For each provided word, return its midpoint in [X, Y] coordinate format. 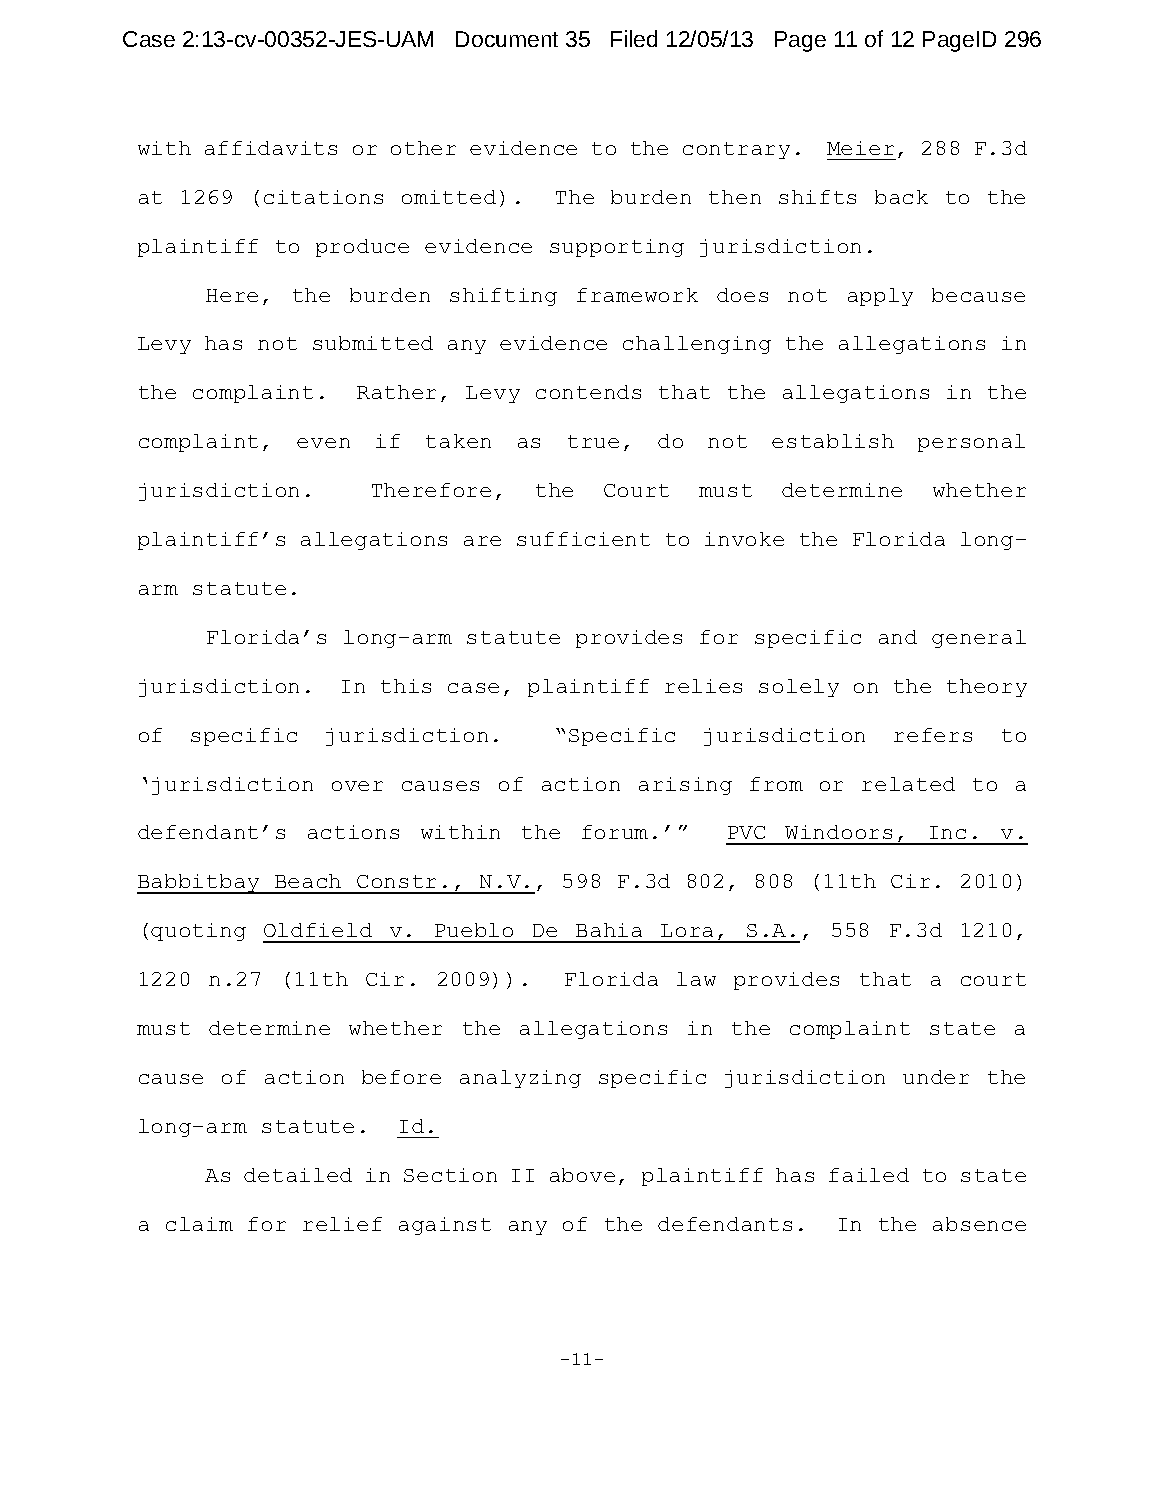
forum [615, 832]
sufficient [583, 539]
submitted [373, 343]
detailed [298, 1175]
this [406, 686]
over [357, 786]
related [908, 784]
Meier [860, 148]
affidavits [271, 148]
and [898, 637]
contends [588, 392]
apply [880, 297]
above [582, 1175]
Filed [634, 38]
